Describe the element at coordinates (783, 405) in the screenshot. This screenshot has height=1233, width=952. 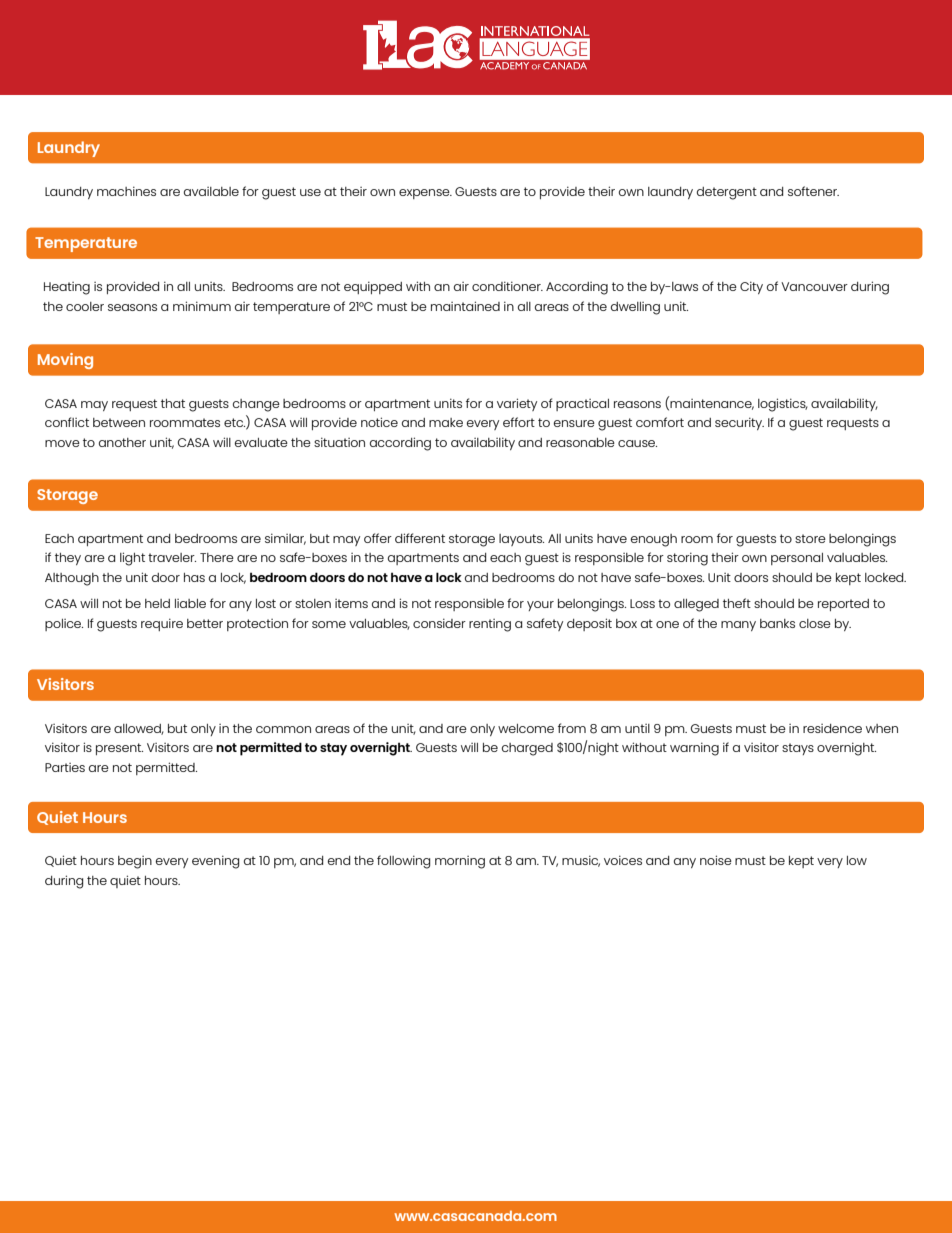
I see `logistics` at that location.
